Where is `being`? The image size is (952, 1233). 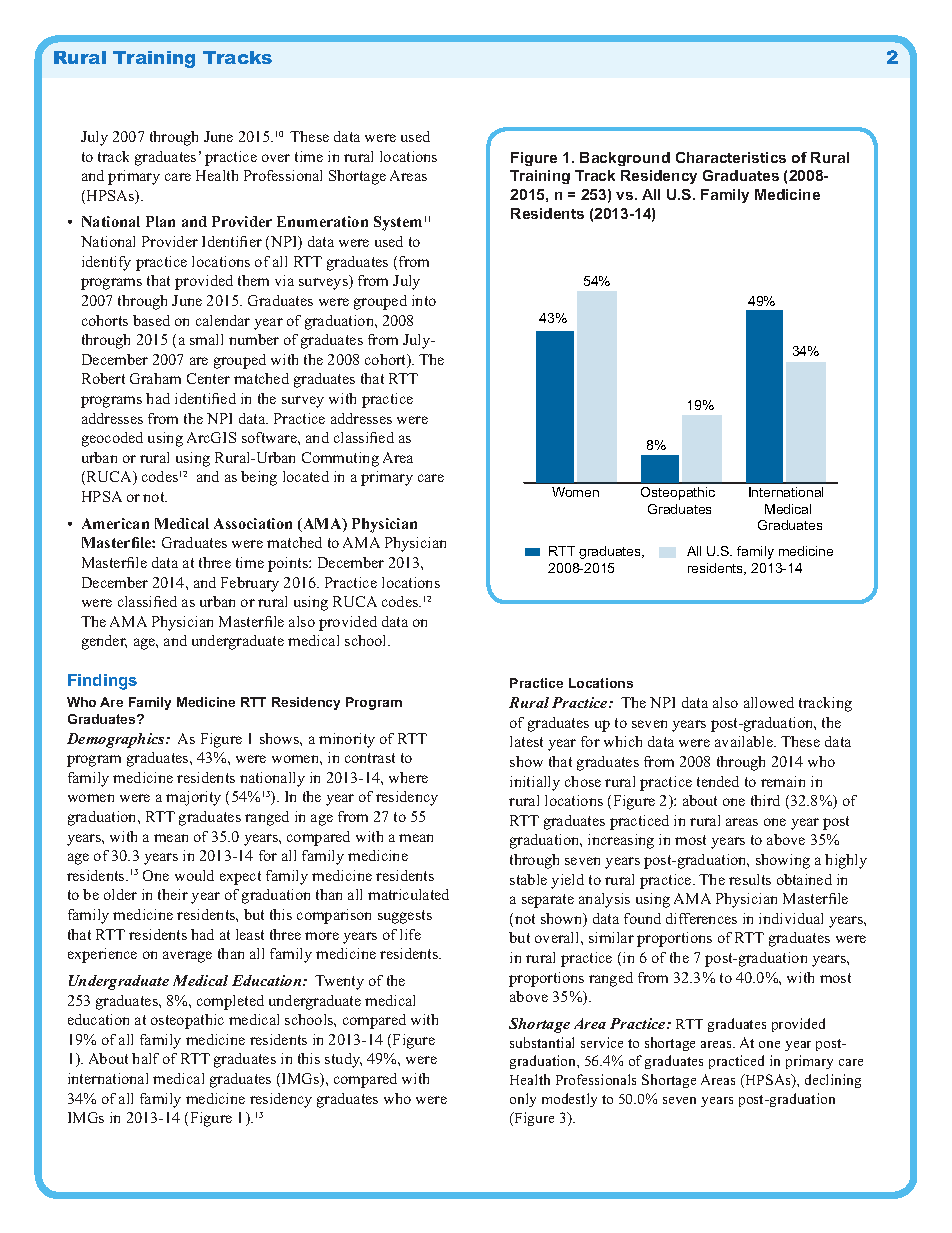 being is located at coordinates (259, 478).
